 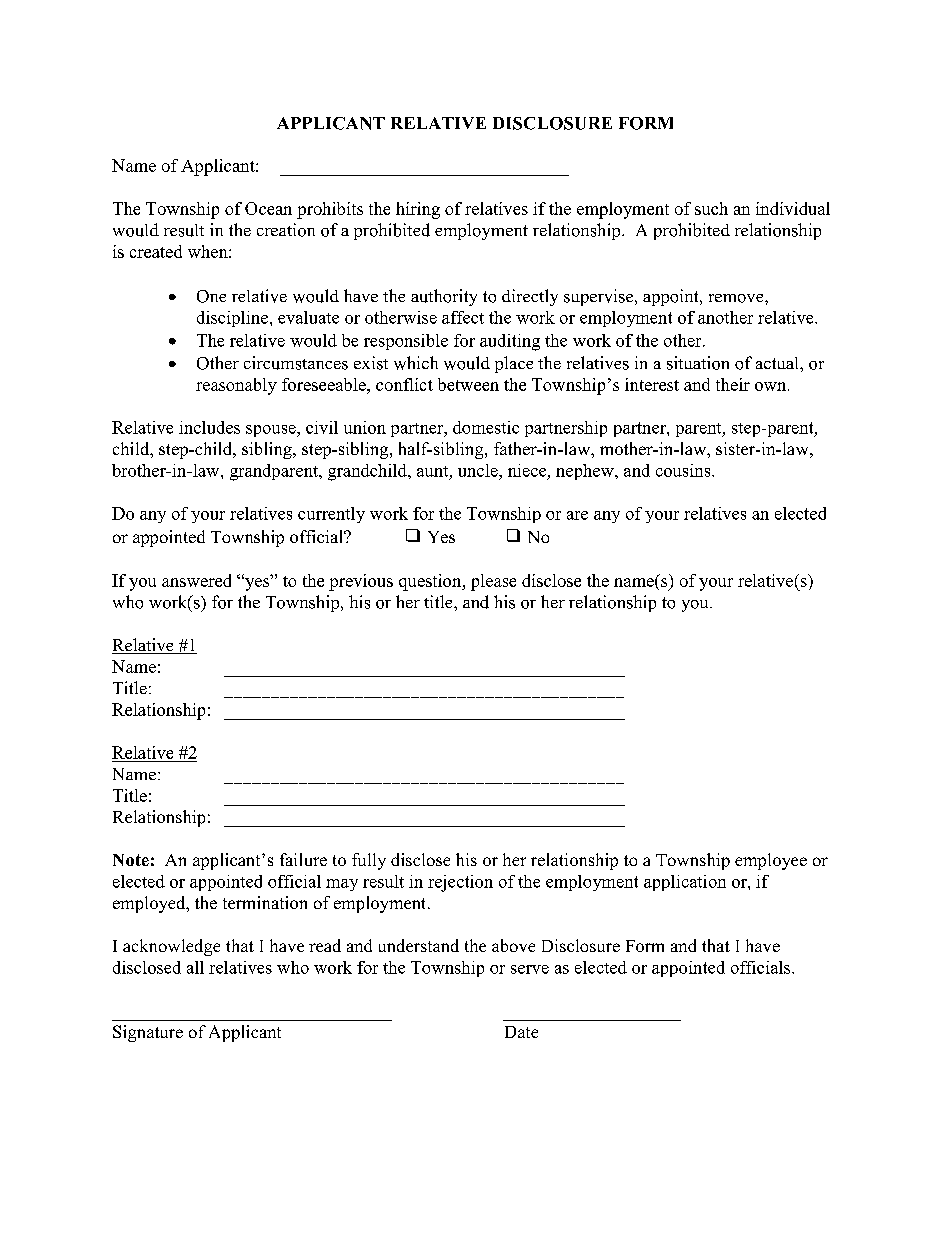 I want to click on fully, so click(x=369, y=861).
